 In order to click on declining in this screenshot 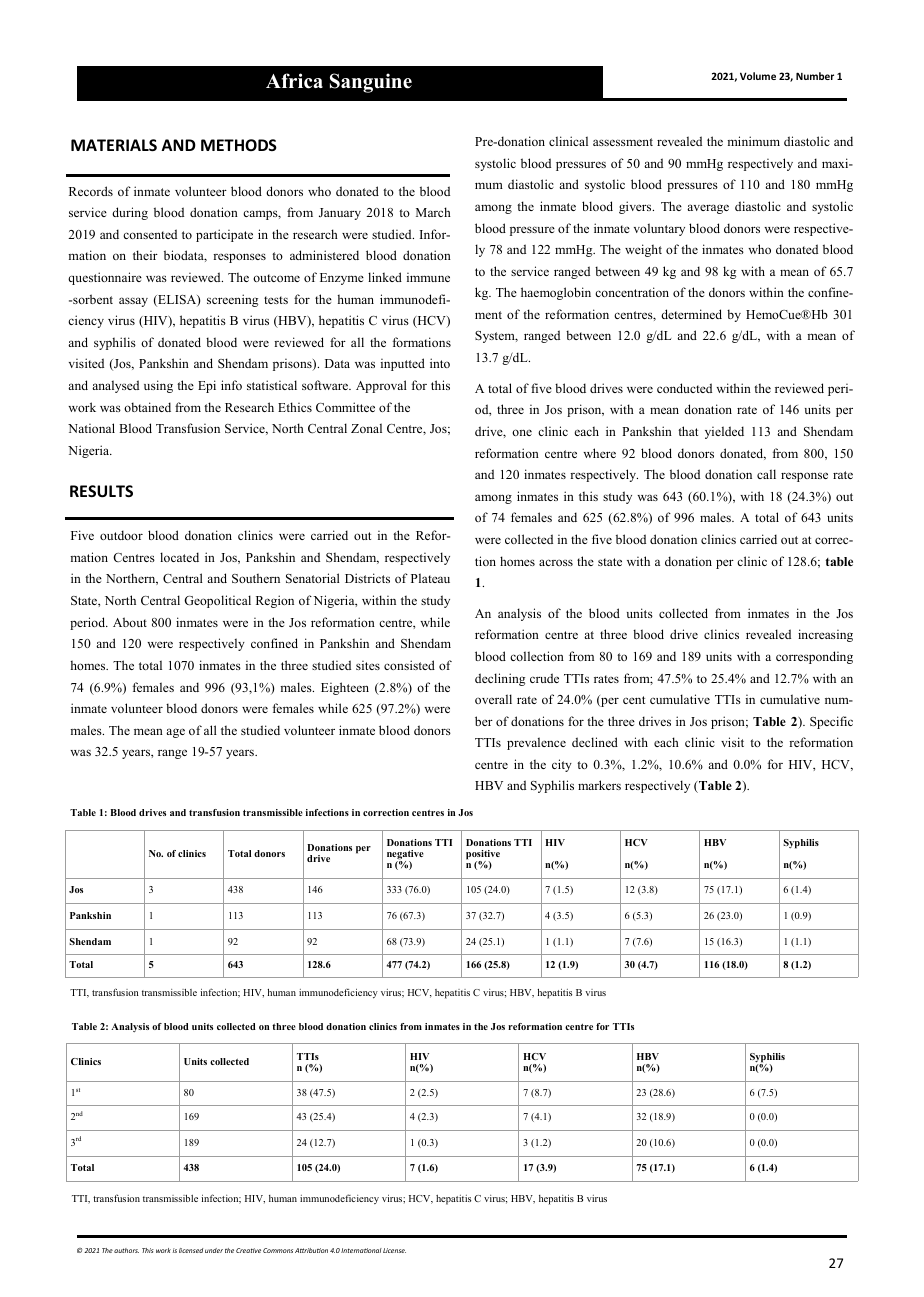, I will do `click(500, 679)`.
